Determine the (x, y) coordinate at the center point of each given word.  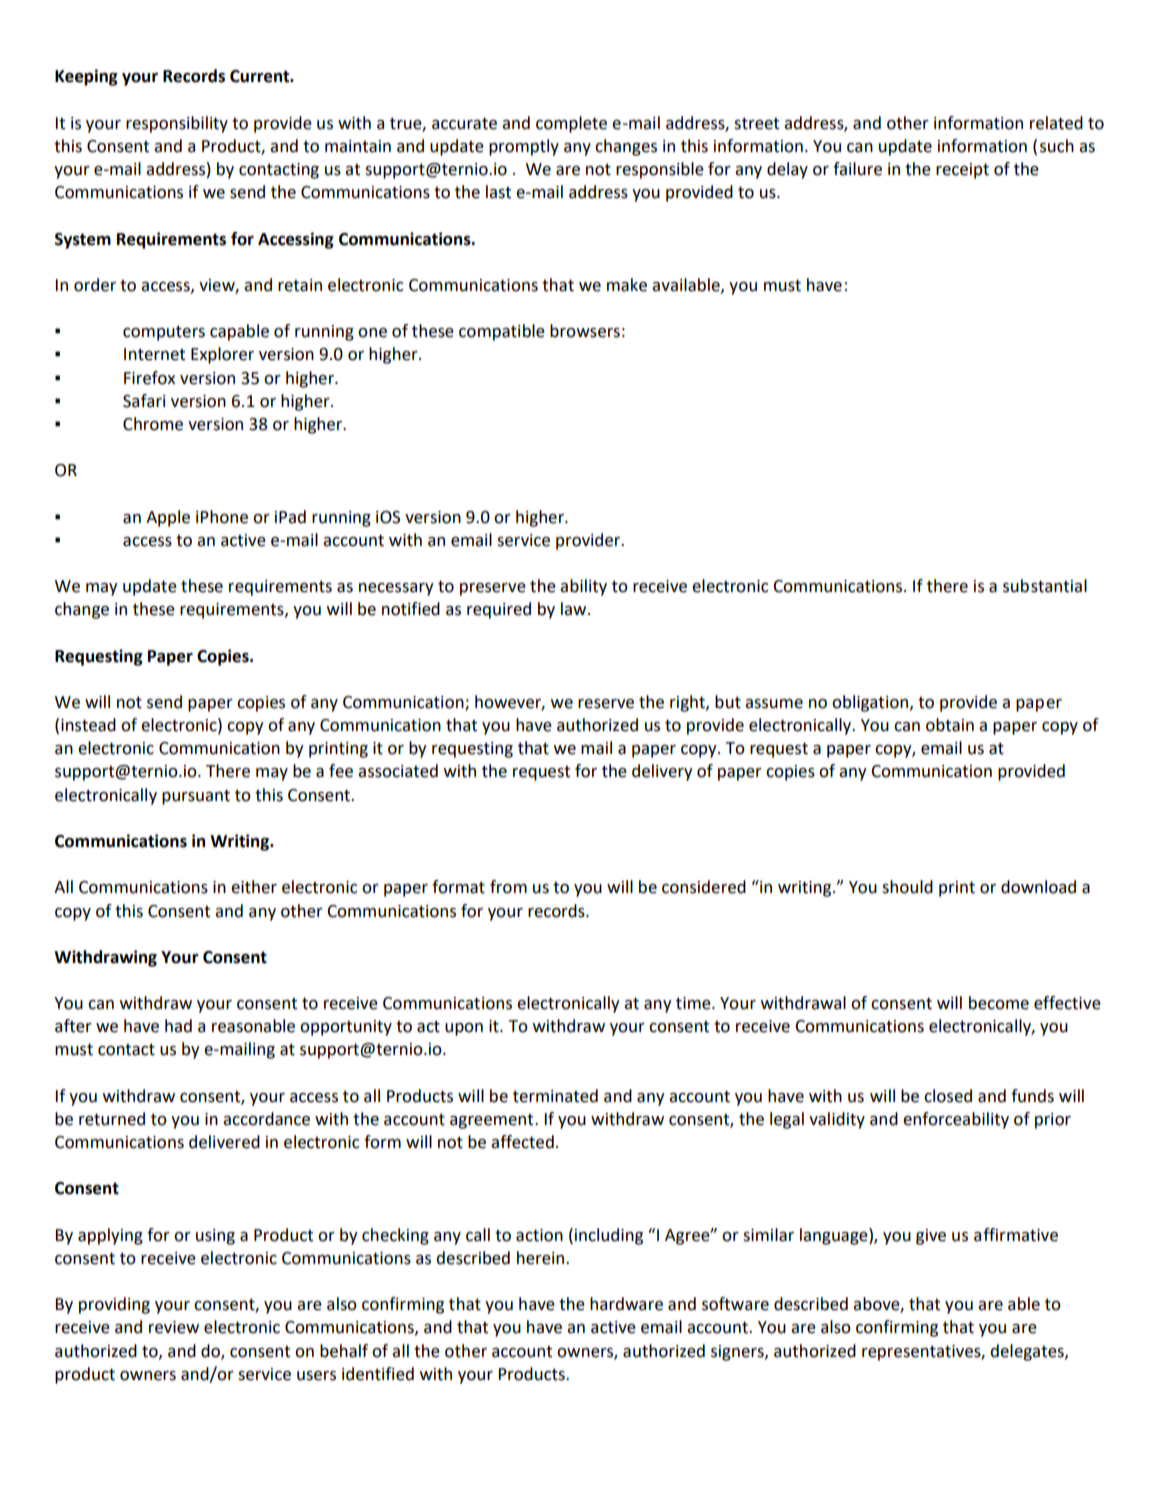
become (999, 1003)
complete (571, 124)
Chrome (153, 424)
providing (114, 1305)
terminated (555, 1096)
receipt (962, 171)
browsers (585, 331)
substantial (1045, 586)
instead (88, 725)
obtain (950, 725)
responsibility (177, 124)
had (178, 1026)
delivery (662, 772)
